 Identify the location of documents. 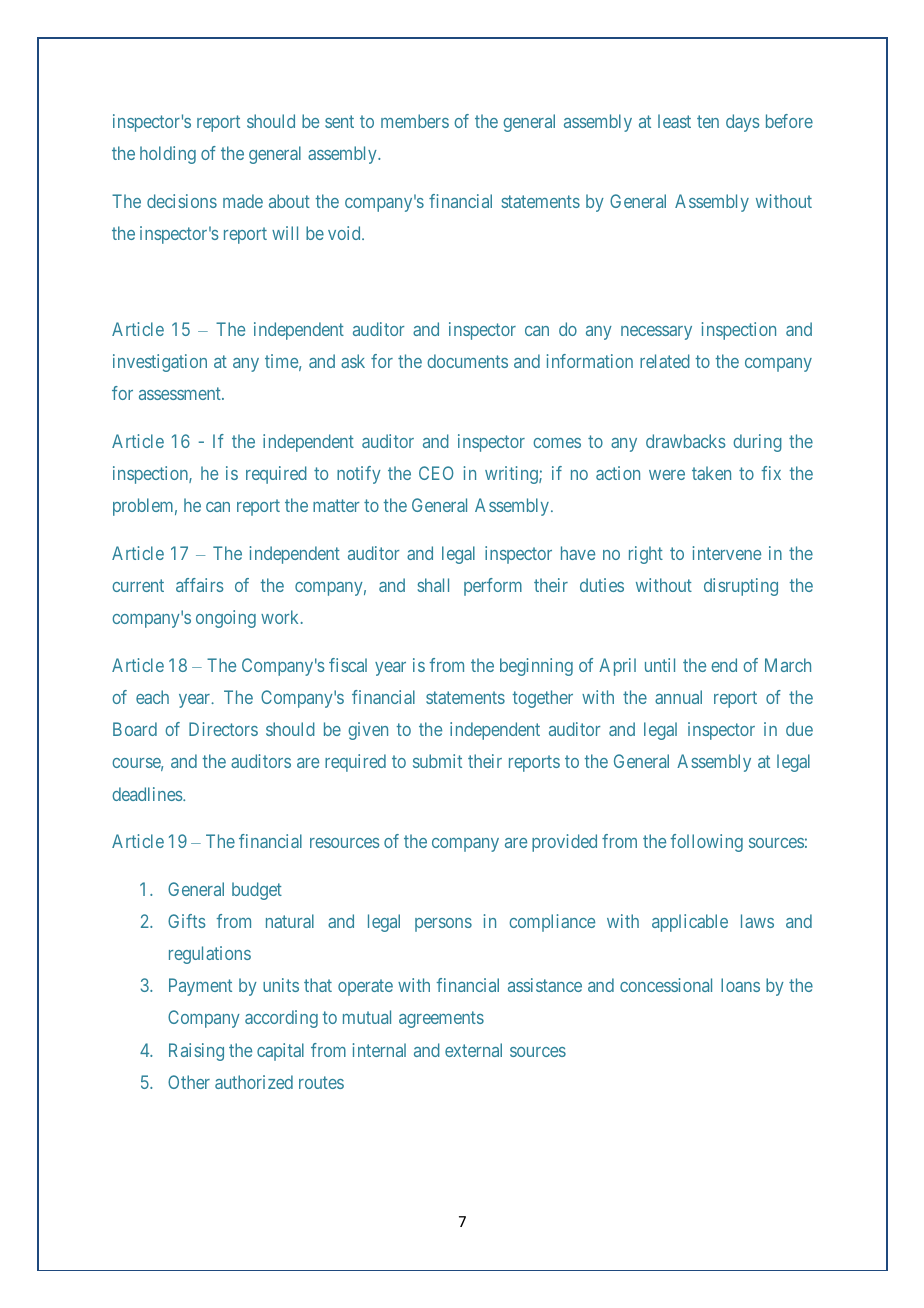
(467, 361).
